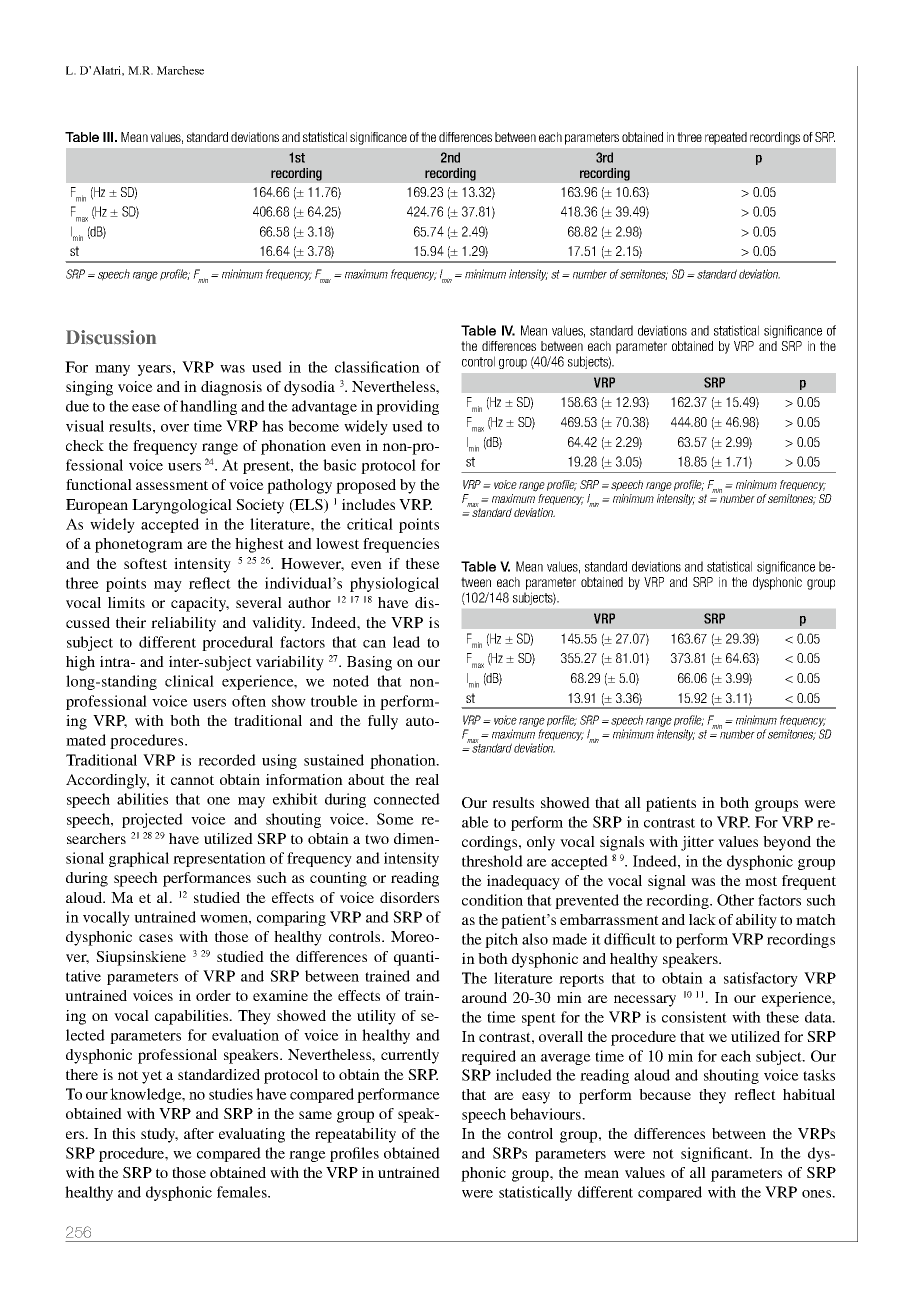 This image has height=1308, width=924. I want to click on classification, so click(377, 367).
